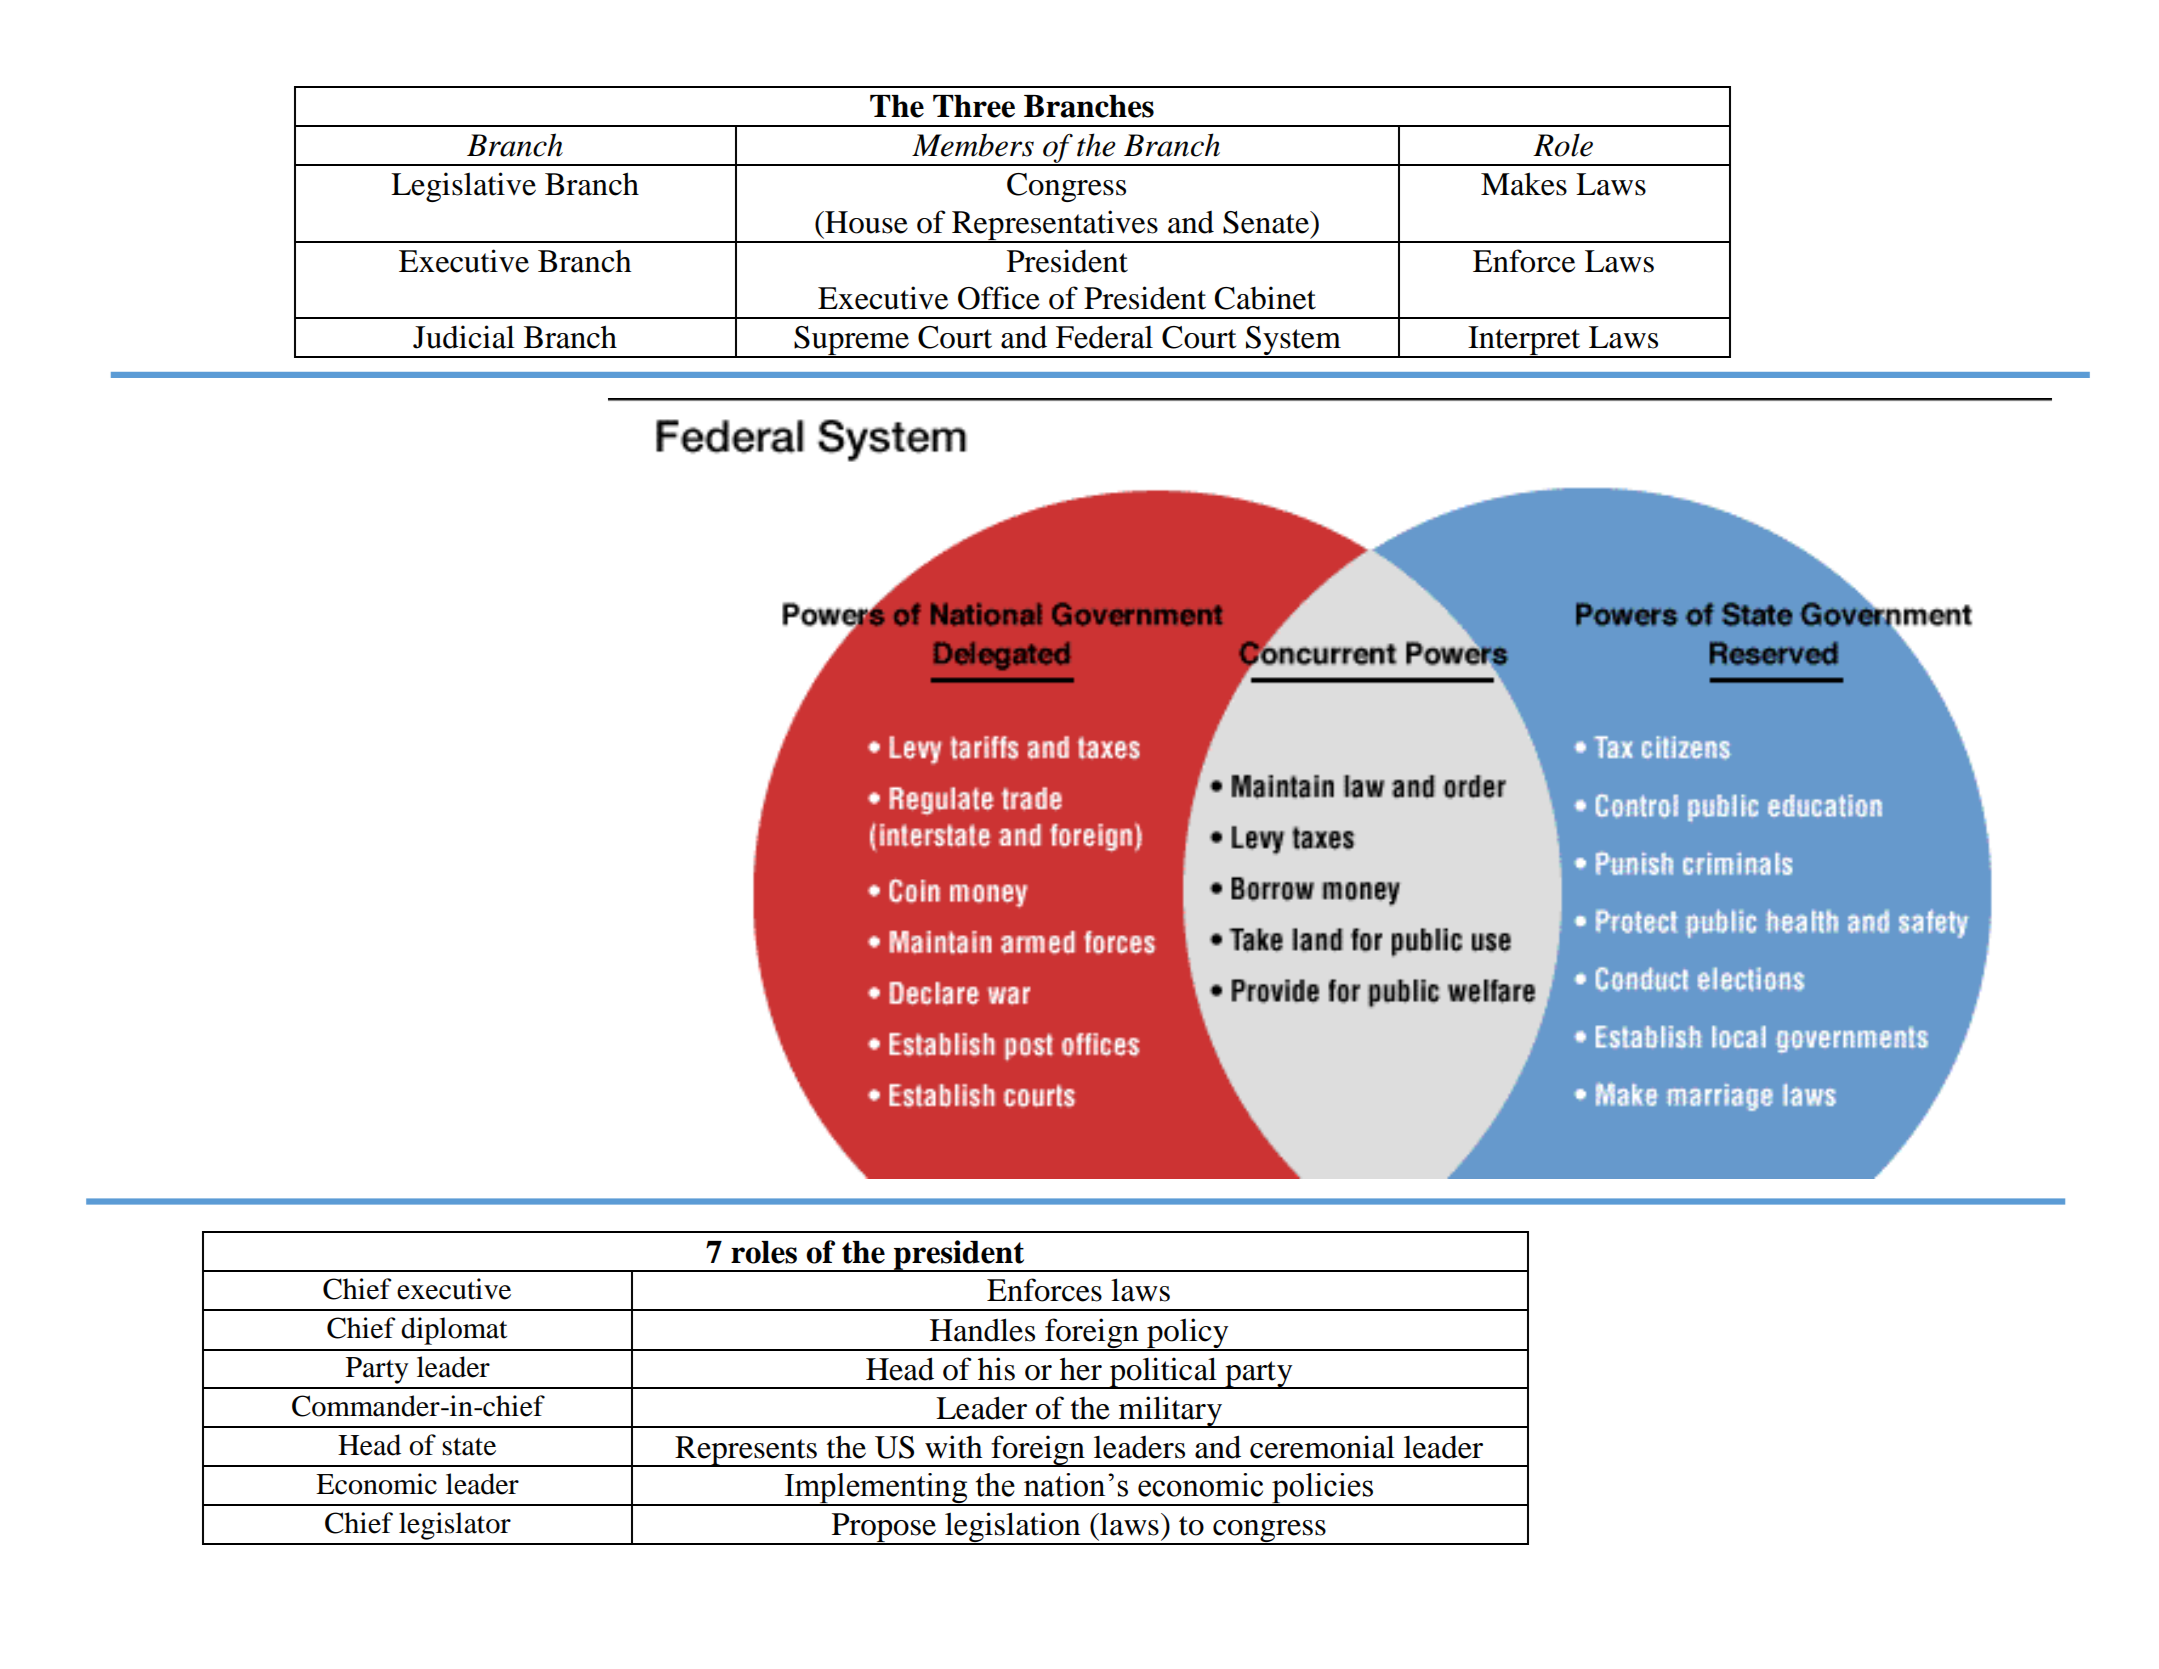  Describe the element at coordinates (469, 1447) in the page. I see `state` at that location.
